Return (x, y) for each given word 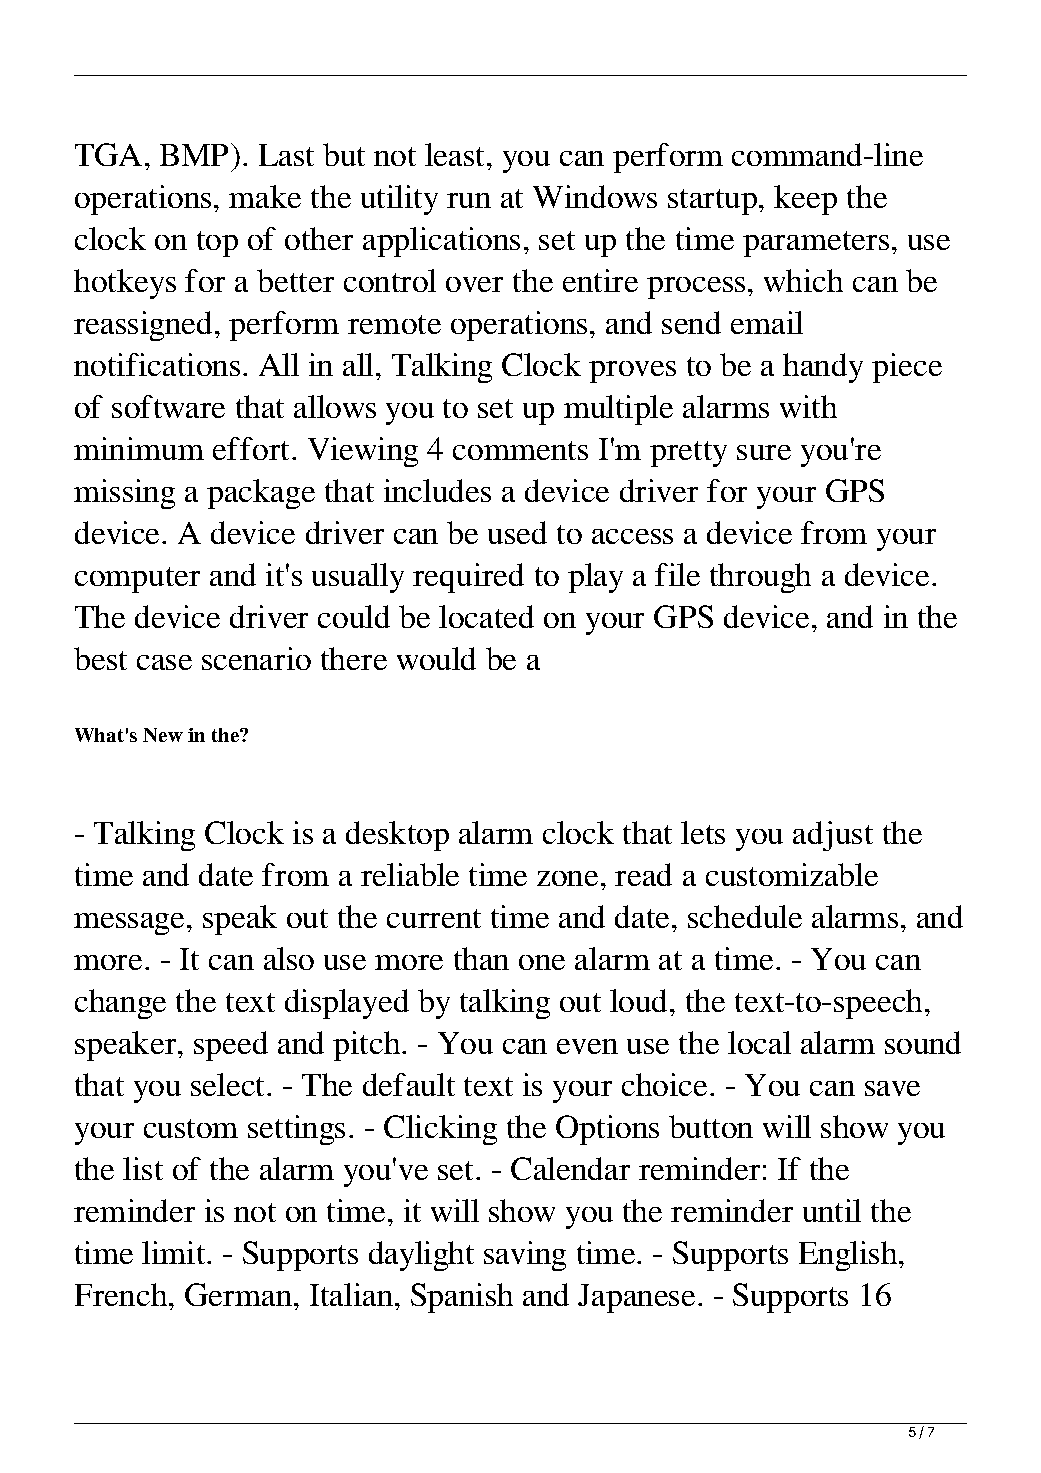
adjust (833, 836)
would (436, 658)
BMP (194, 155)
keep (805, 200)
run (469, 200)
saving (525, 1256)
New (163, 735)
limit (175, 1252)
